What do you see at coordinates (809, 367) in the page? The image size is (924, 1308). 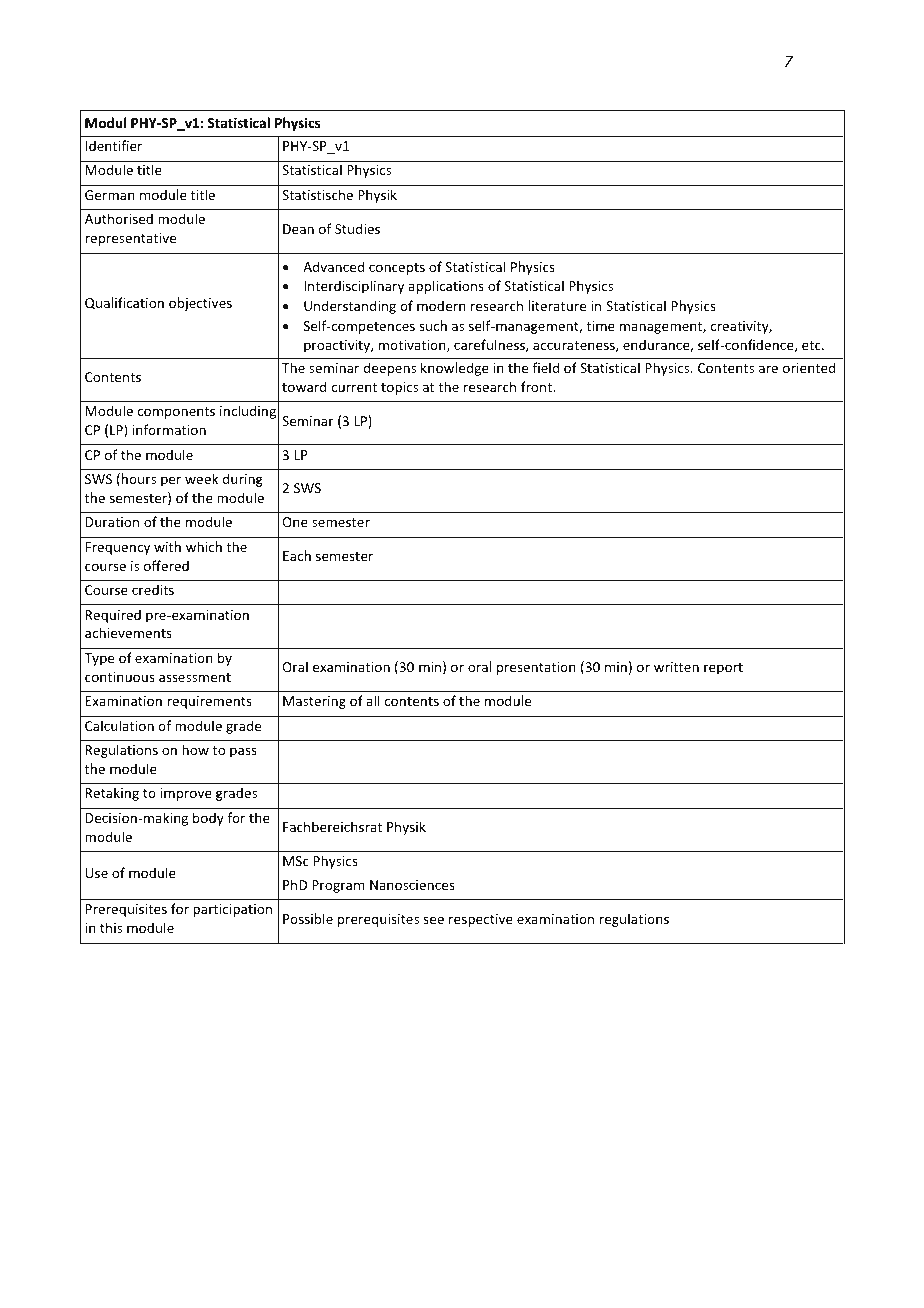 I see `oriented` at bounding box center [809, 367].
